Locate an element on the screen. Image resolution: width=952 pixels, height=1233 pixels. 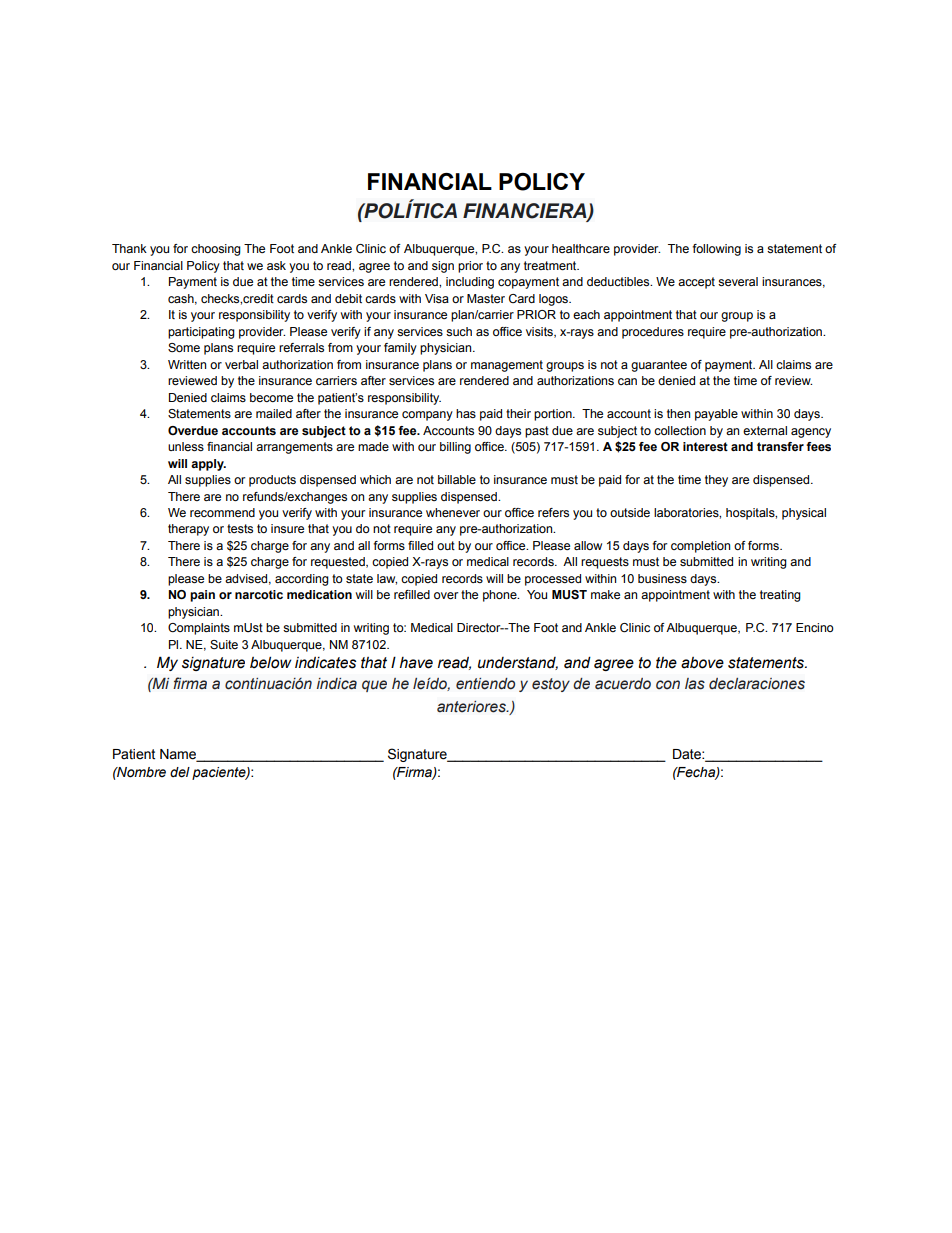
following is located at coordinates (717, 250).
